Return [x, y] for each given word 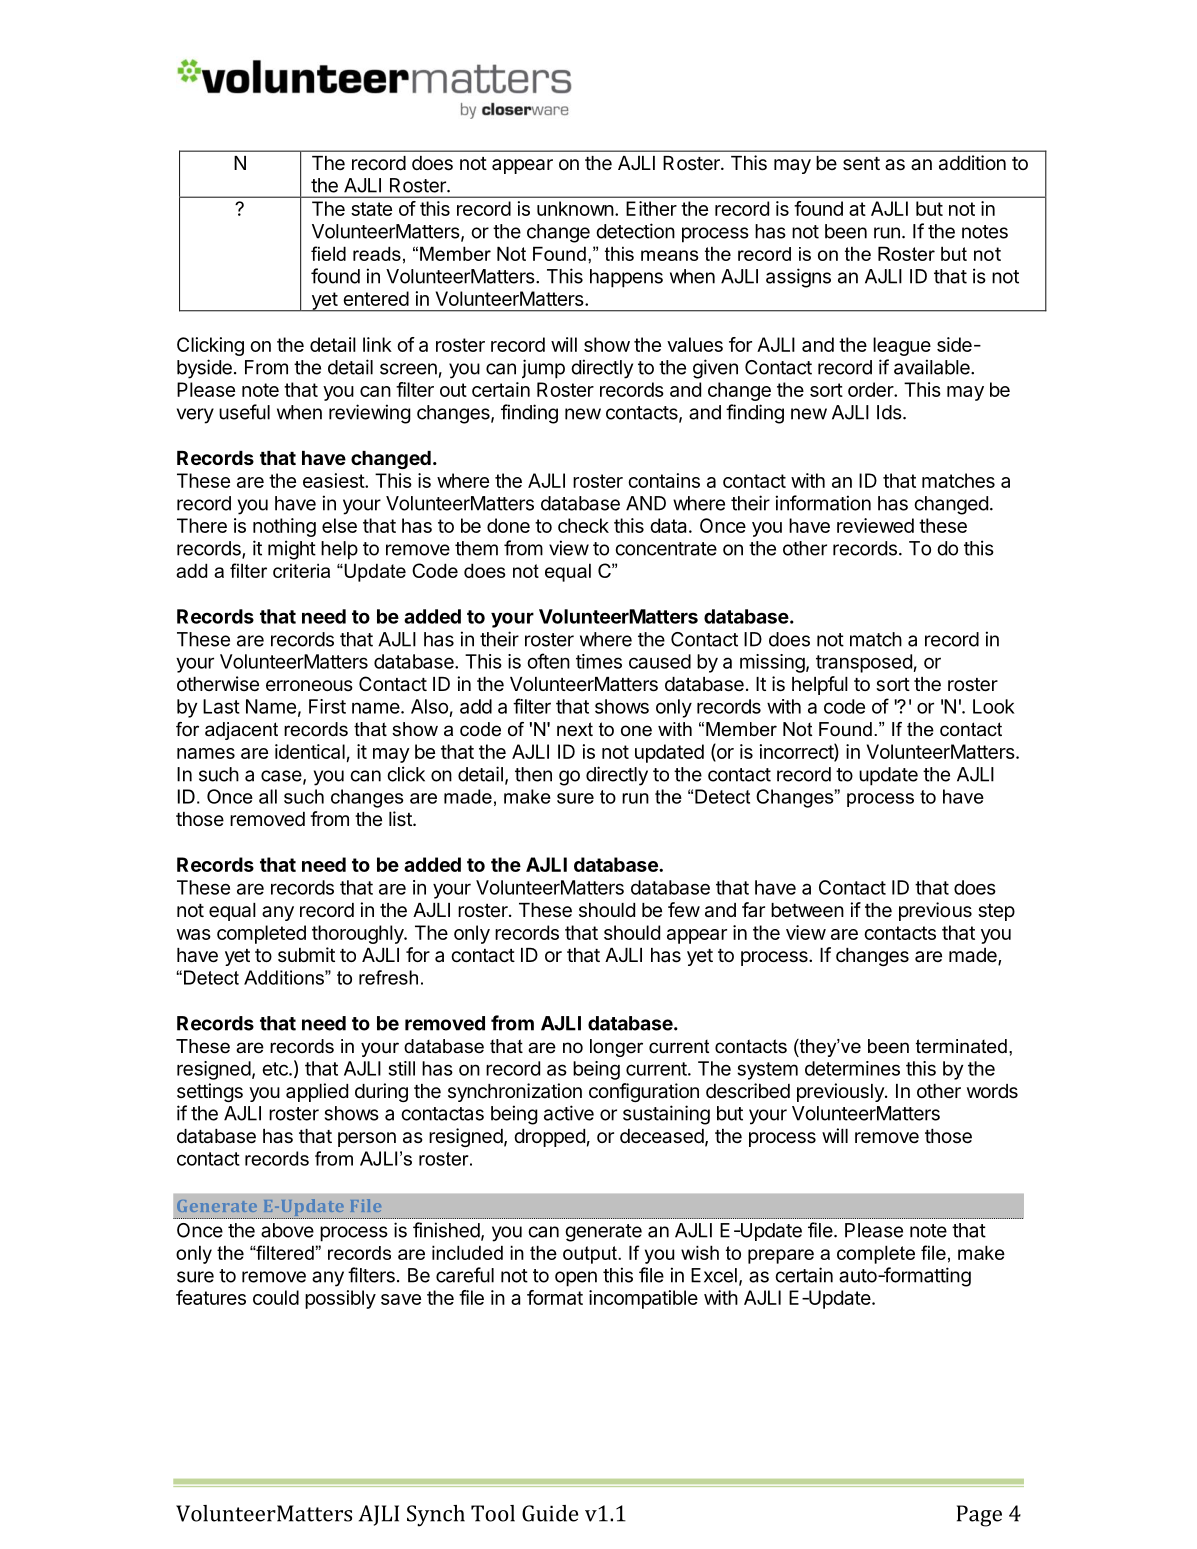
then [533, 774]
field [328, 253]
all [268, 796]
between [807, 910]
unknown [575, 208]
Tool [493, 1513]
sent [861, 164]
